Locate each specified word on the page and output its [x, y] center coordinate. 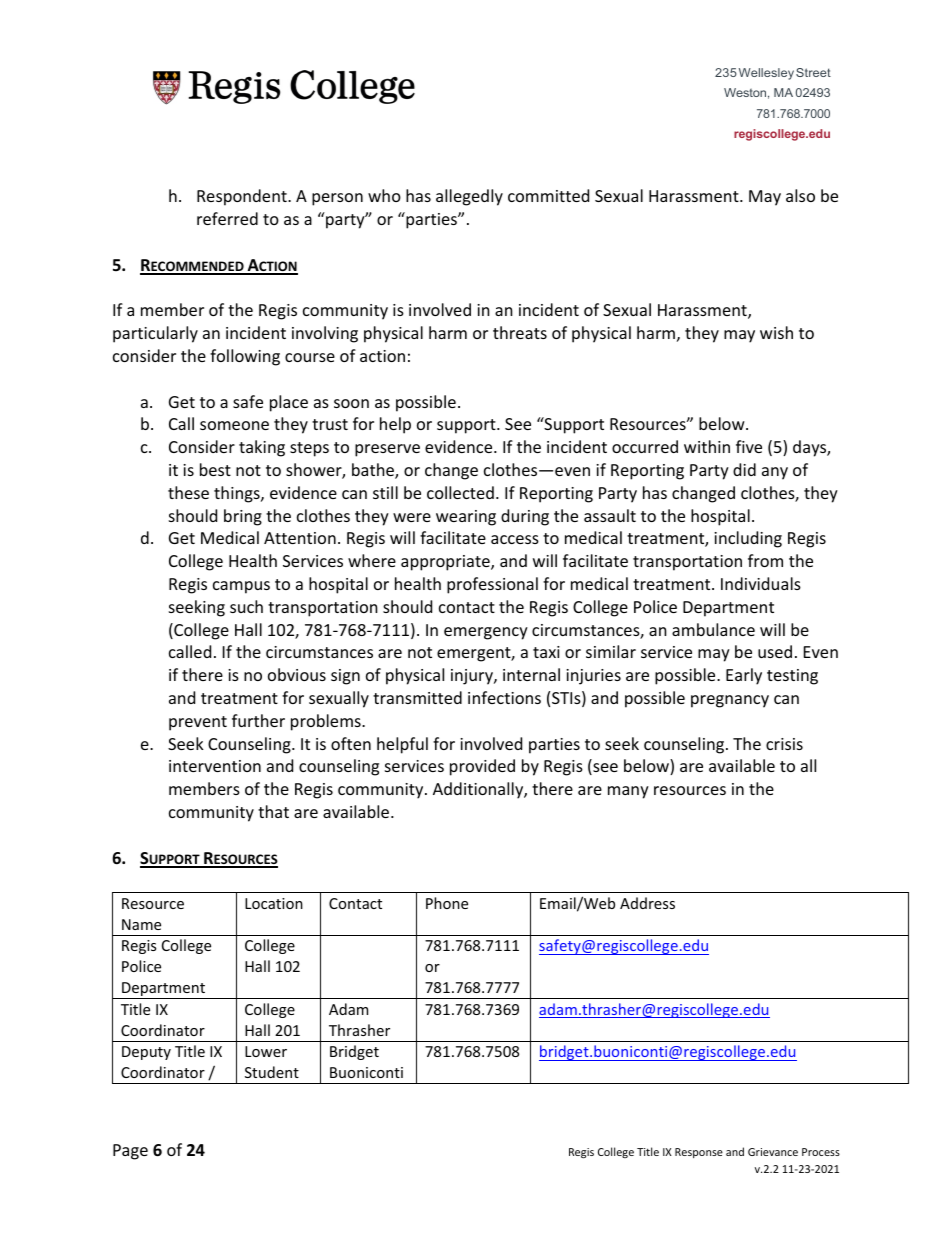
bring [243, 517]
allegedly [469, 197]
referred [227, 218]
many [628, 792]
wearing [466, 518]
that [273, 811]
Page [130, 1152]
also [800, 195]
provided [482, 767]
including [748, 539]
